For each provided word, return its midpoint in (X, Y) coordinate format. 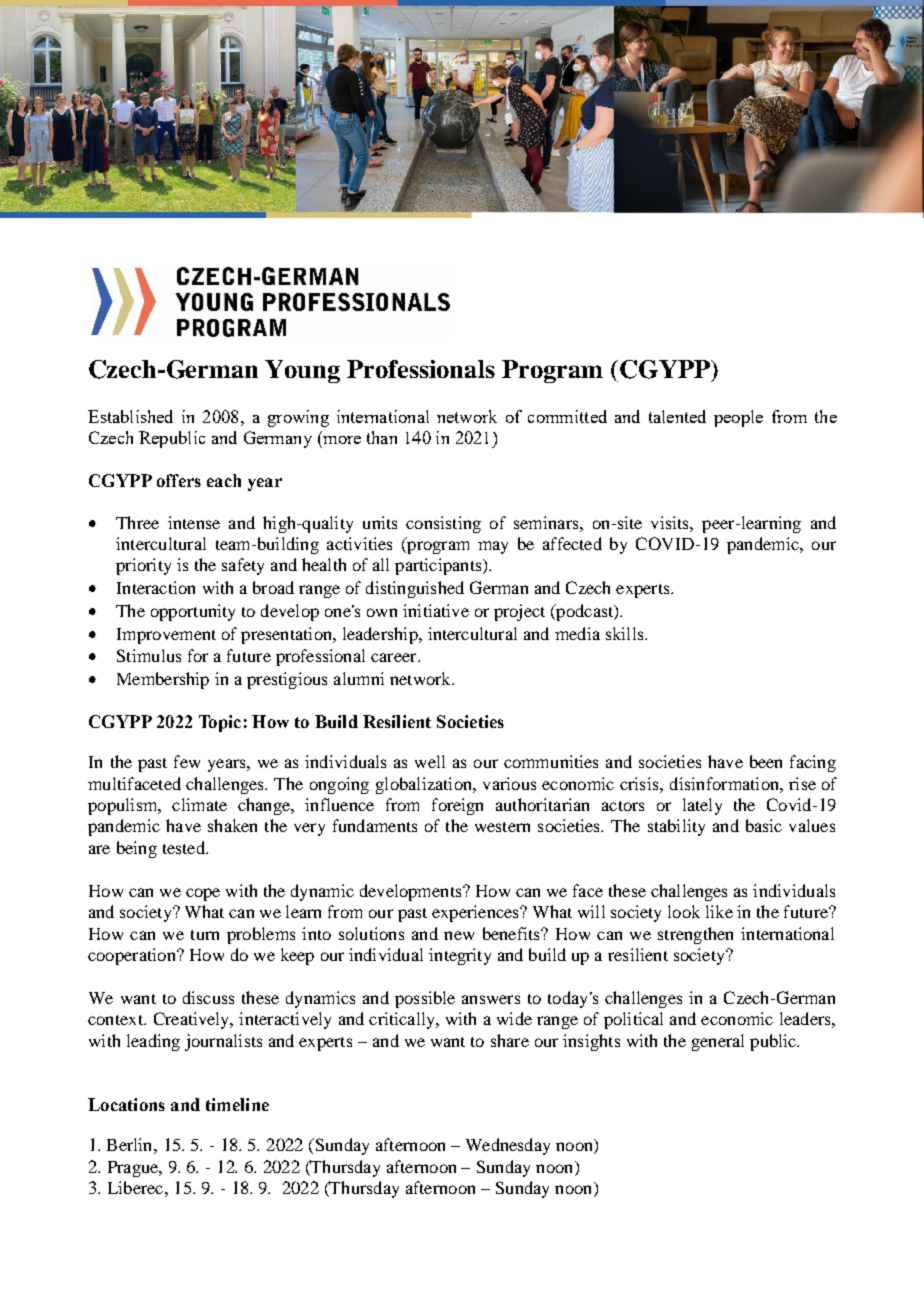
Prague (134, 1169)
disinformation (725, 783)
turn (205, 935)
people (738, 418)
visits (671, 522)
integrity (460, 956)
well (430, 761)
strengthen (695, 935)
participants (439, 566)
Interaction (156, 587)
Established (130, 416)
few (187, 761)
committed (567, 416)
